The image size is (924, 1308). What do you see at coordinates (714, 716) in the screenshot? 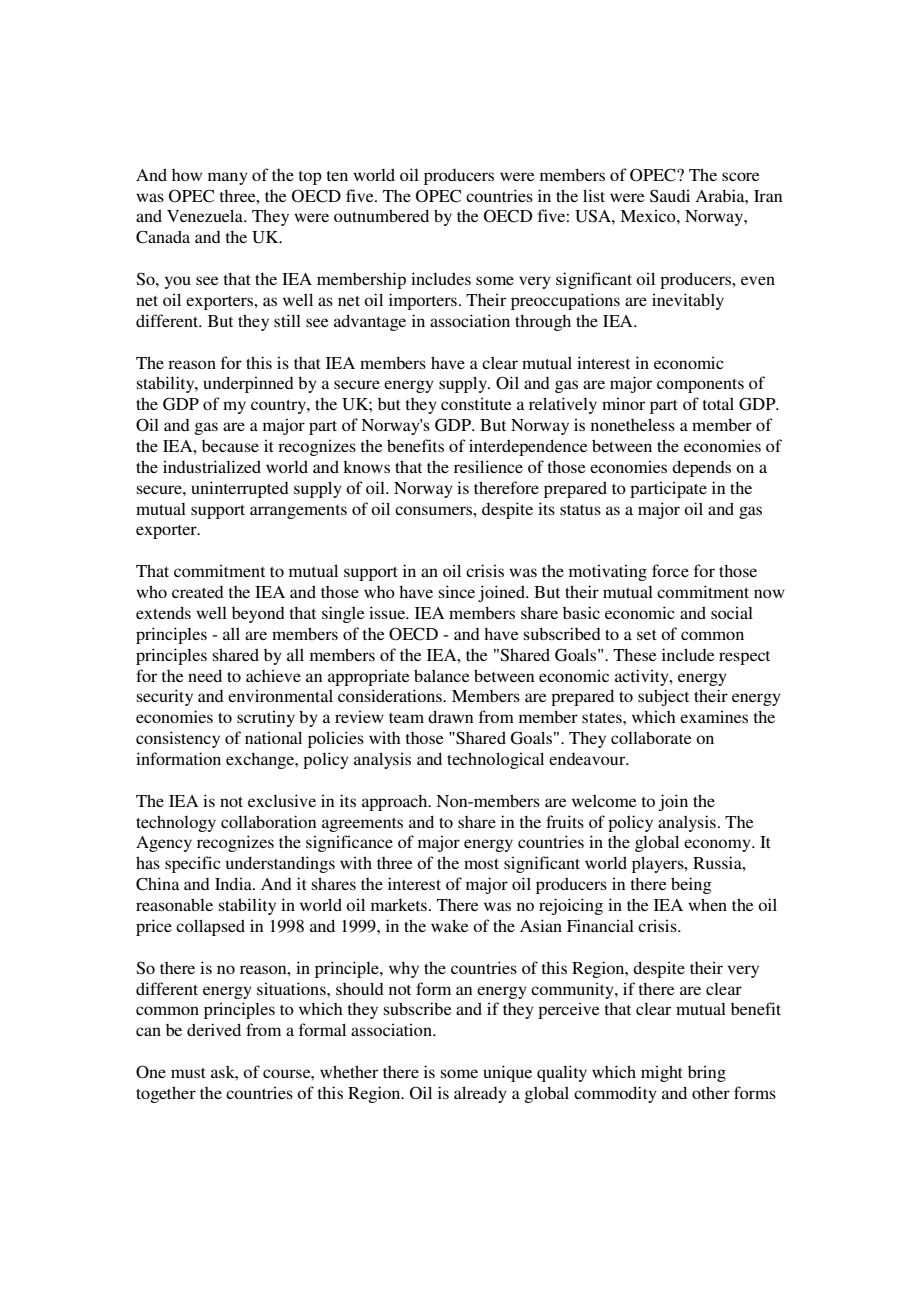
I see `examines` at bounding box center [714, 716].
